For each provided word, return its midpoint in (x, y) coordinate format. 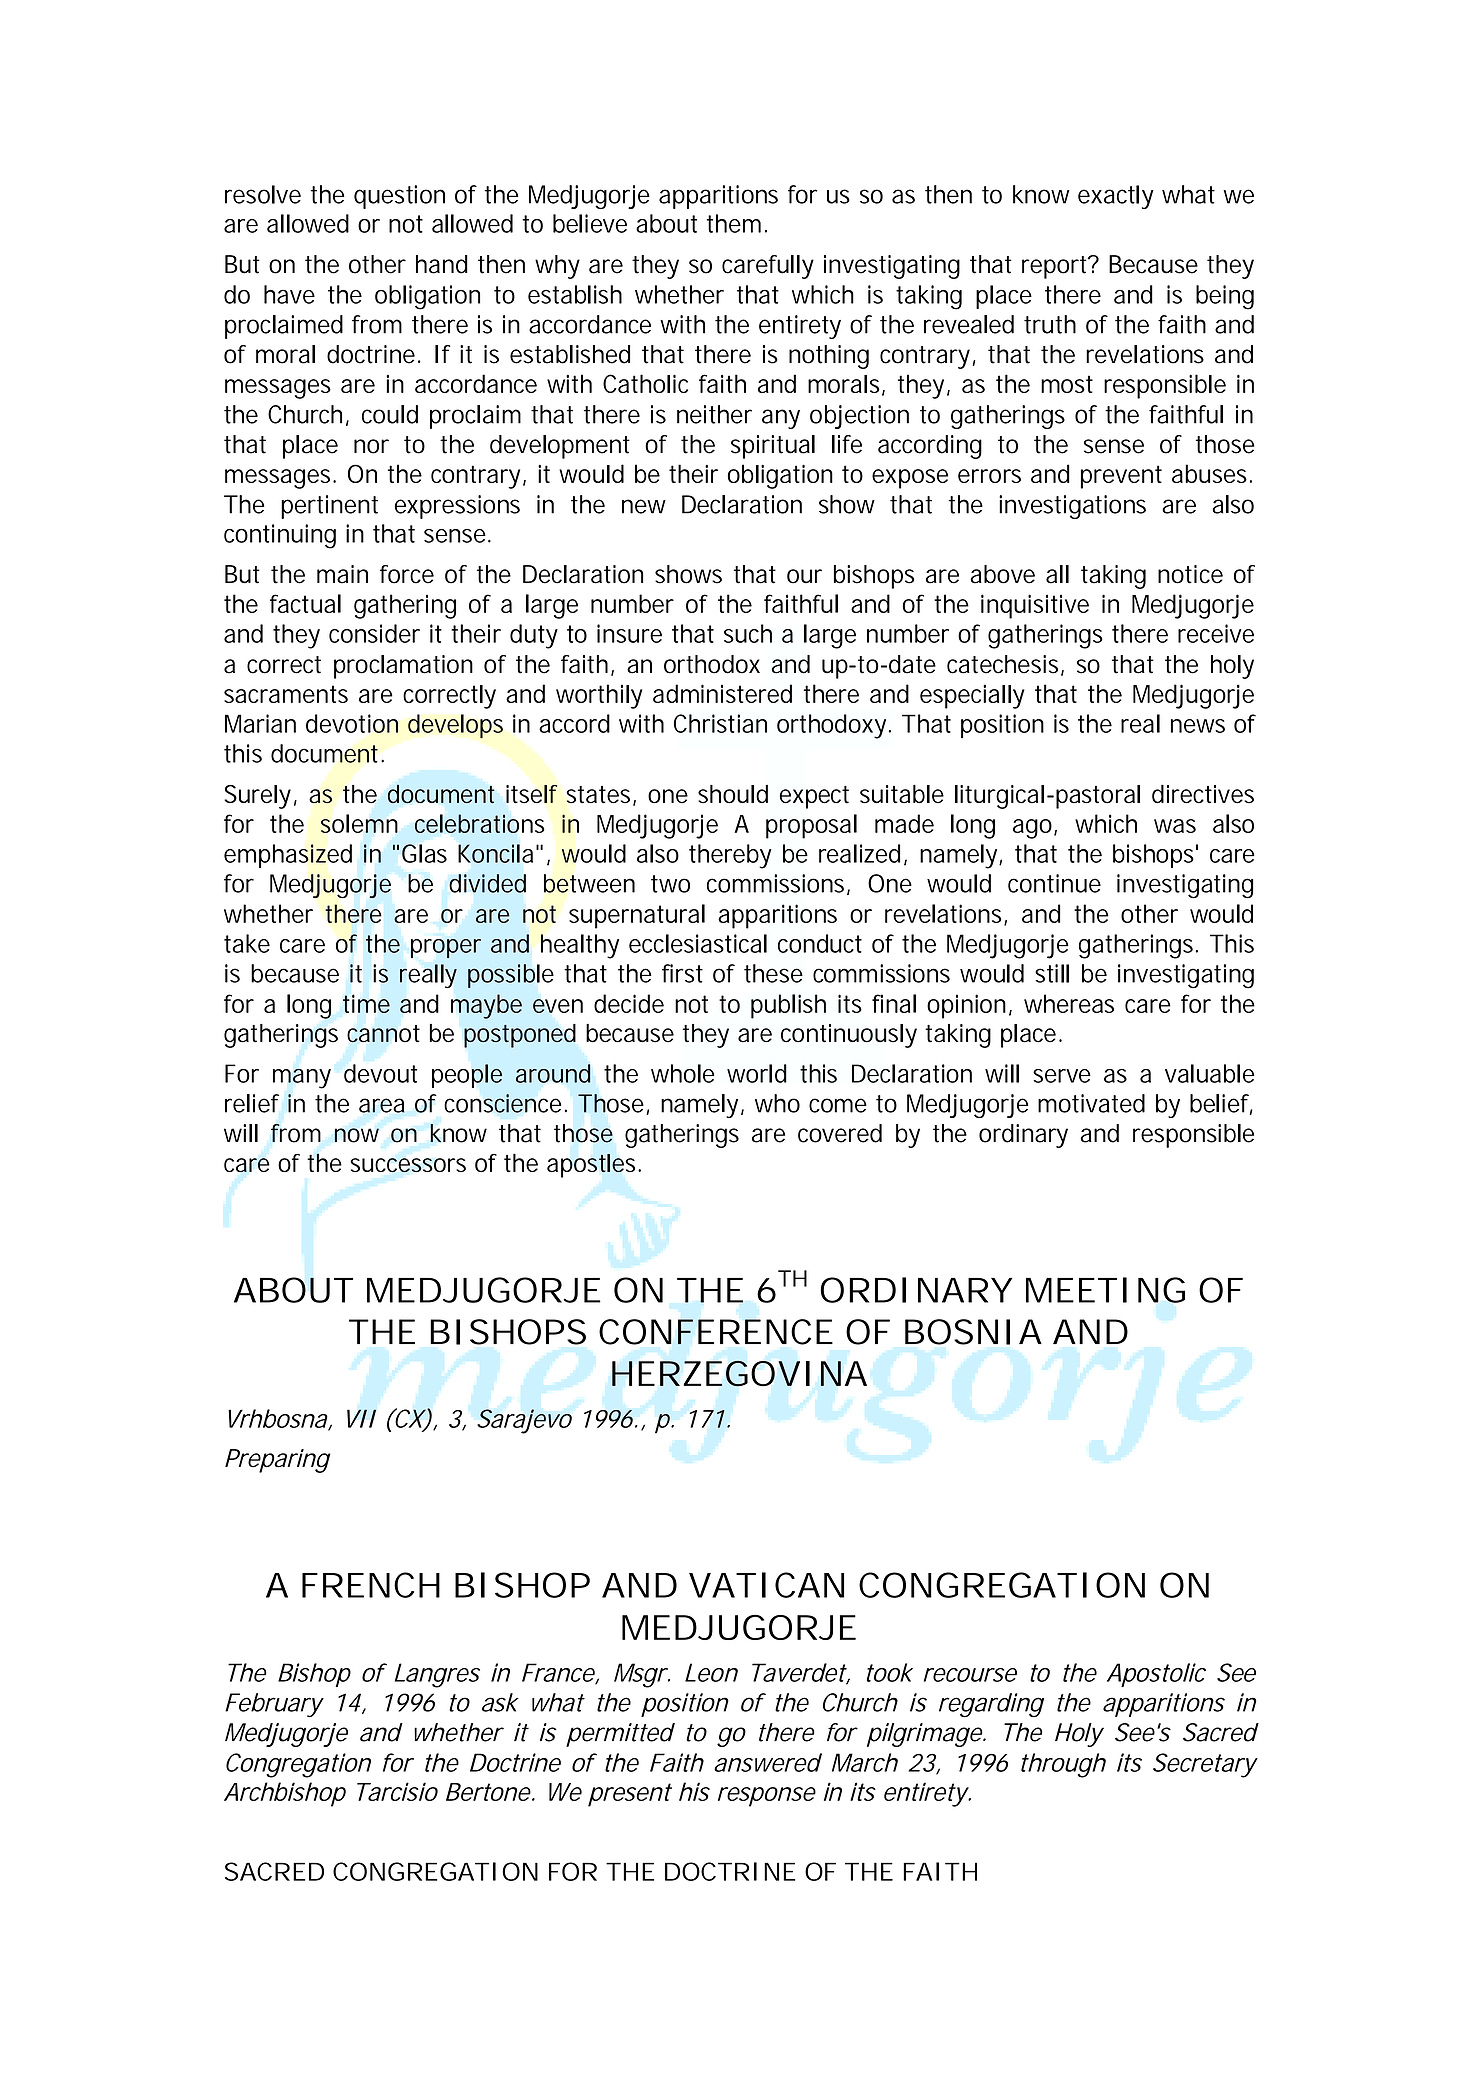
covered (840, 1133)
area (382, 1105)
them (734, 223)
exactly (1116, 197)
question (399, 197)
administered (722, 693)
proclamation (403, 667)
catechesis (1002, 664)
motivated (1091, 1103)
